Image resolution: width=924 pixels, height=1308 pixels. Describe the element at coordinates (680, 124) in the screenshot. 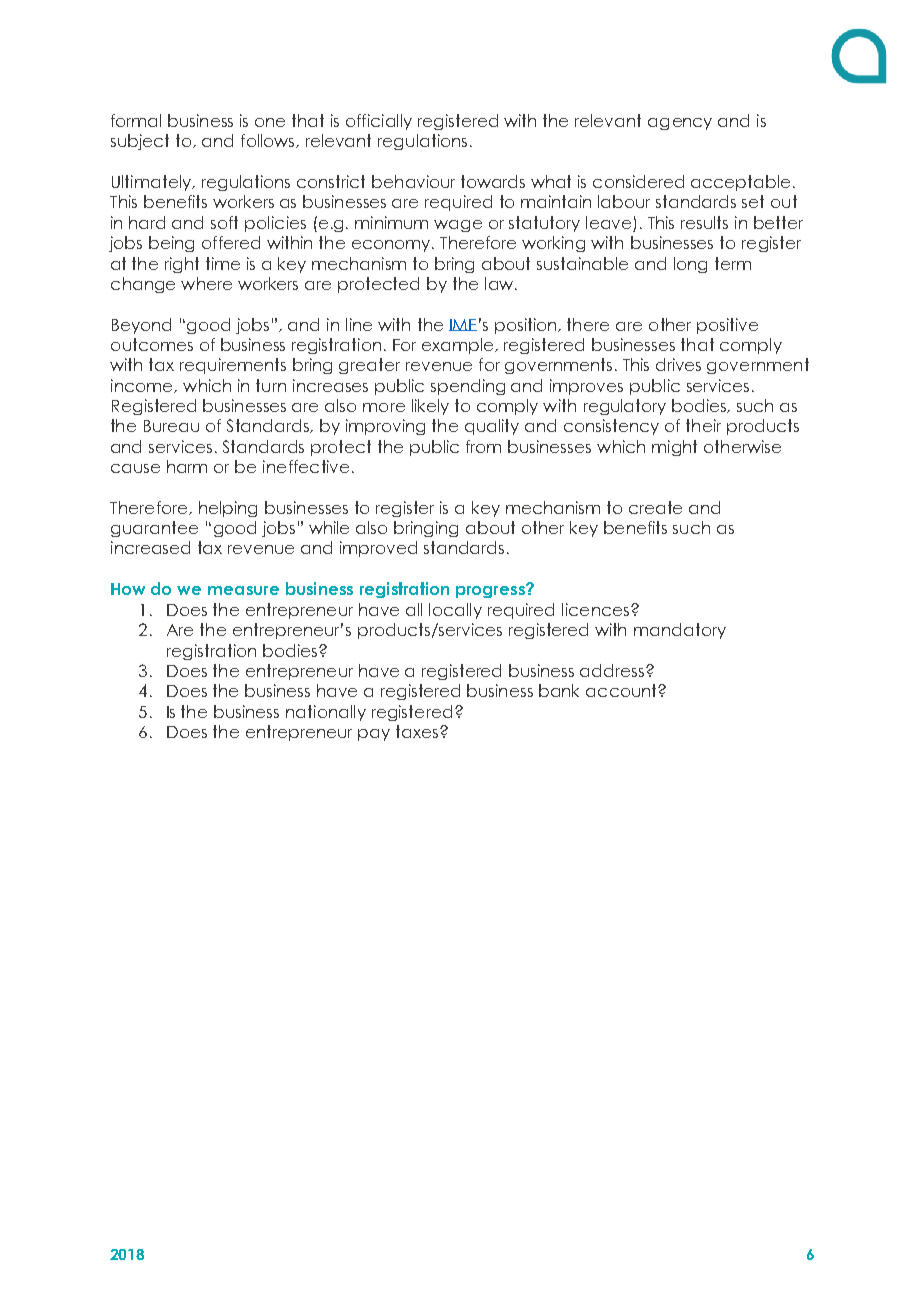

I see `agency` at that location.
